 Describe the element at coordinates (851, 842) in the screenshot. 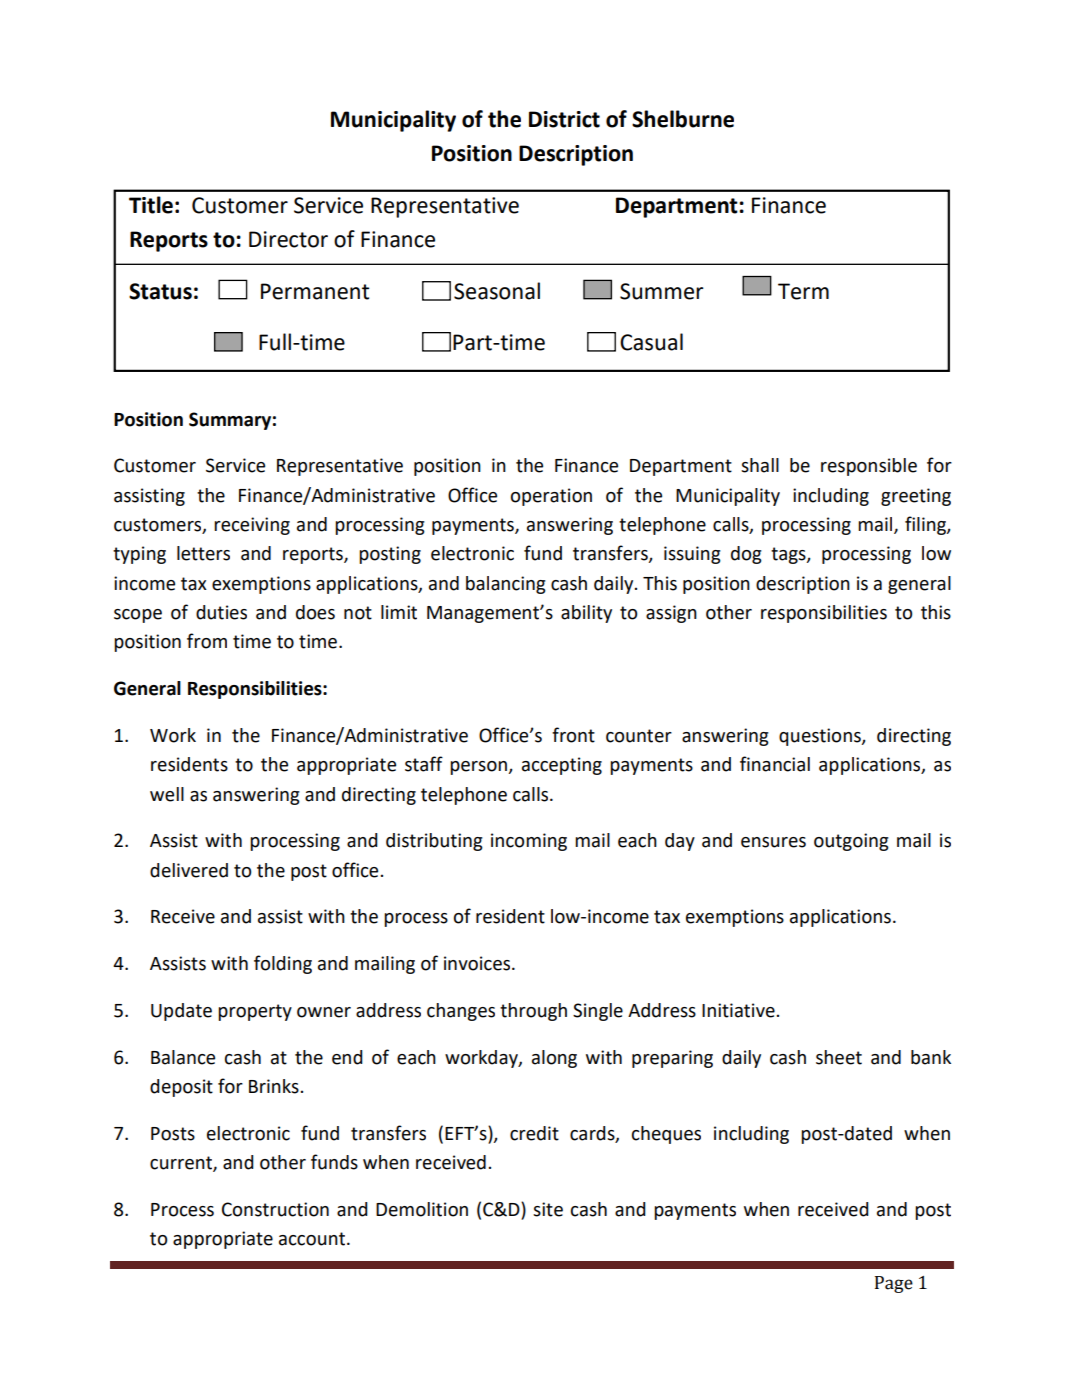

I see `outgoing` at that location.
